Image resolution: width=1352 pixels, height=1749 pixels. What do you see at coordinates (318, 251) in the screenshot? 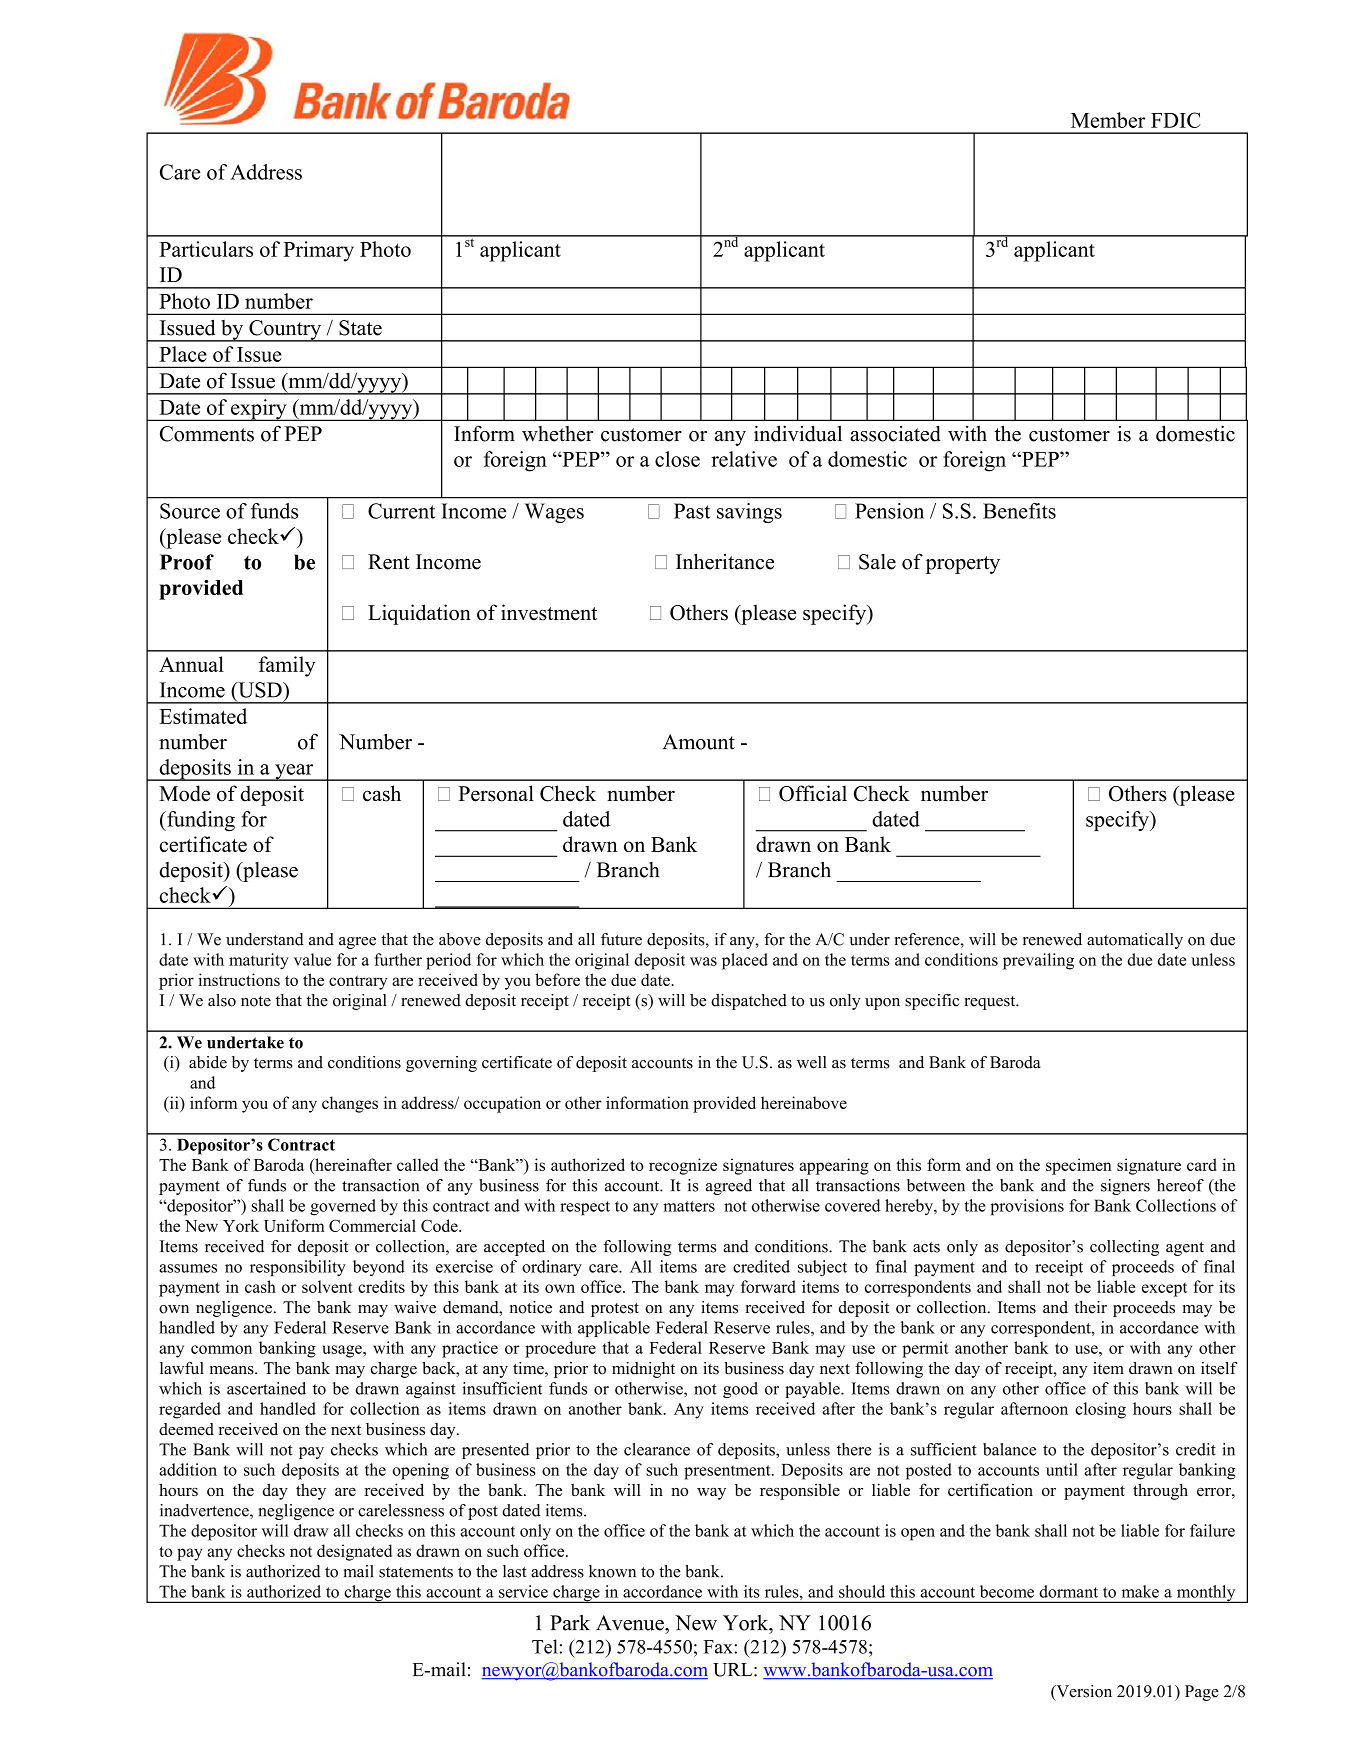
I see `Primary` at bounding box center [318, 251].
